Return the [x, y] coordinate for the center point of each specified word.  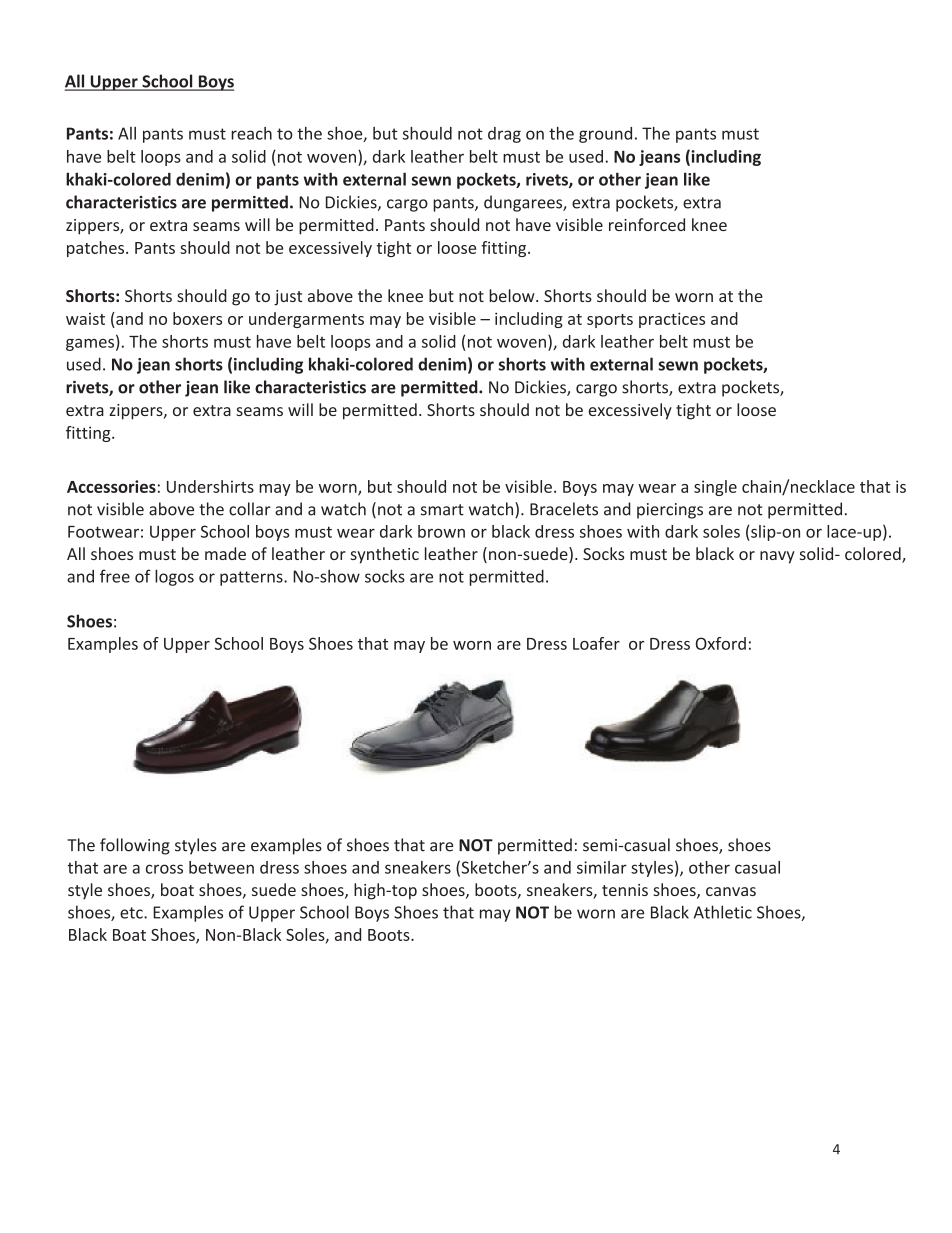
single [715, 488]
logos [174, 577]
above [171, 509]
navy [777, 557]
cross [164, 869]
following [135, 846]
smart [442, 510]
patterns [252, 578]
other [709, 867]
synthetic [384, 555]
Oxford [721, 643]
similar [602, 867]
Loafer [596, 643]
